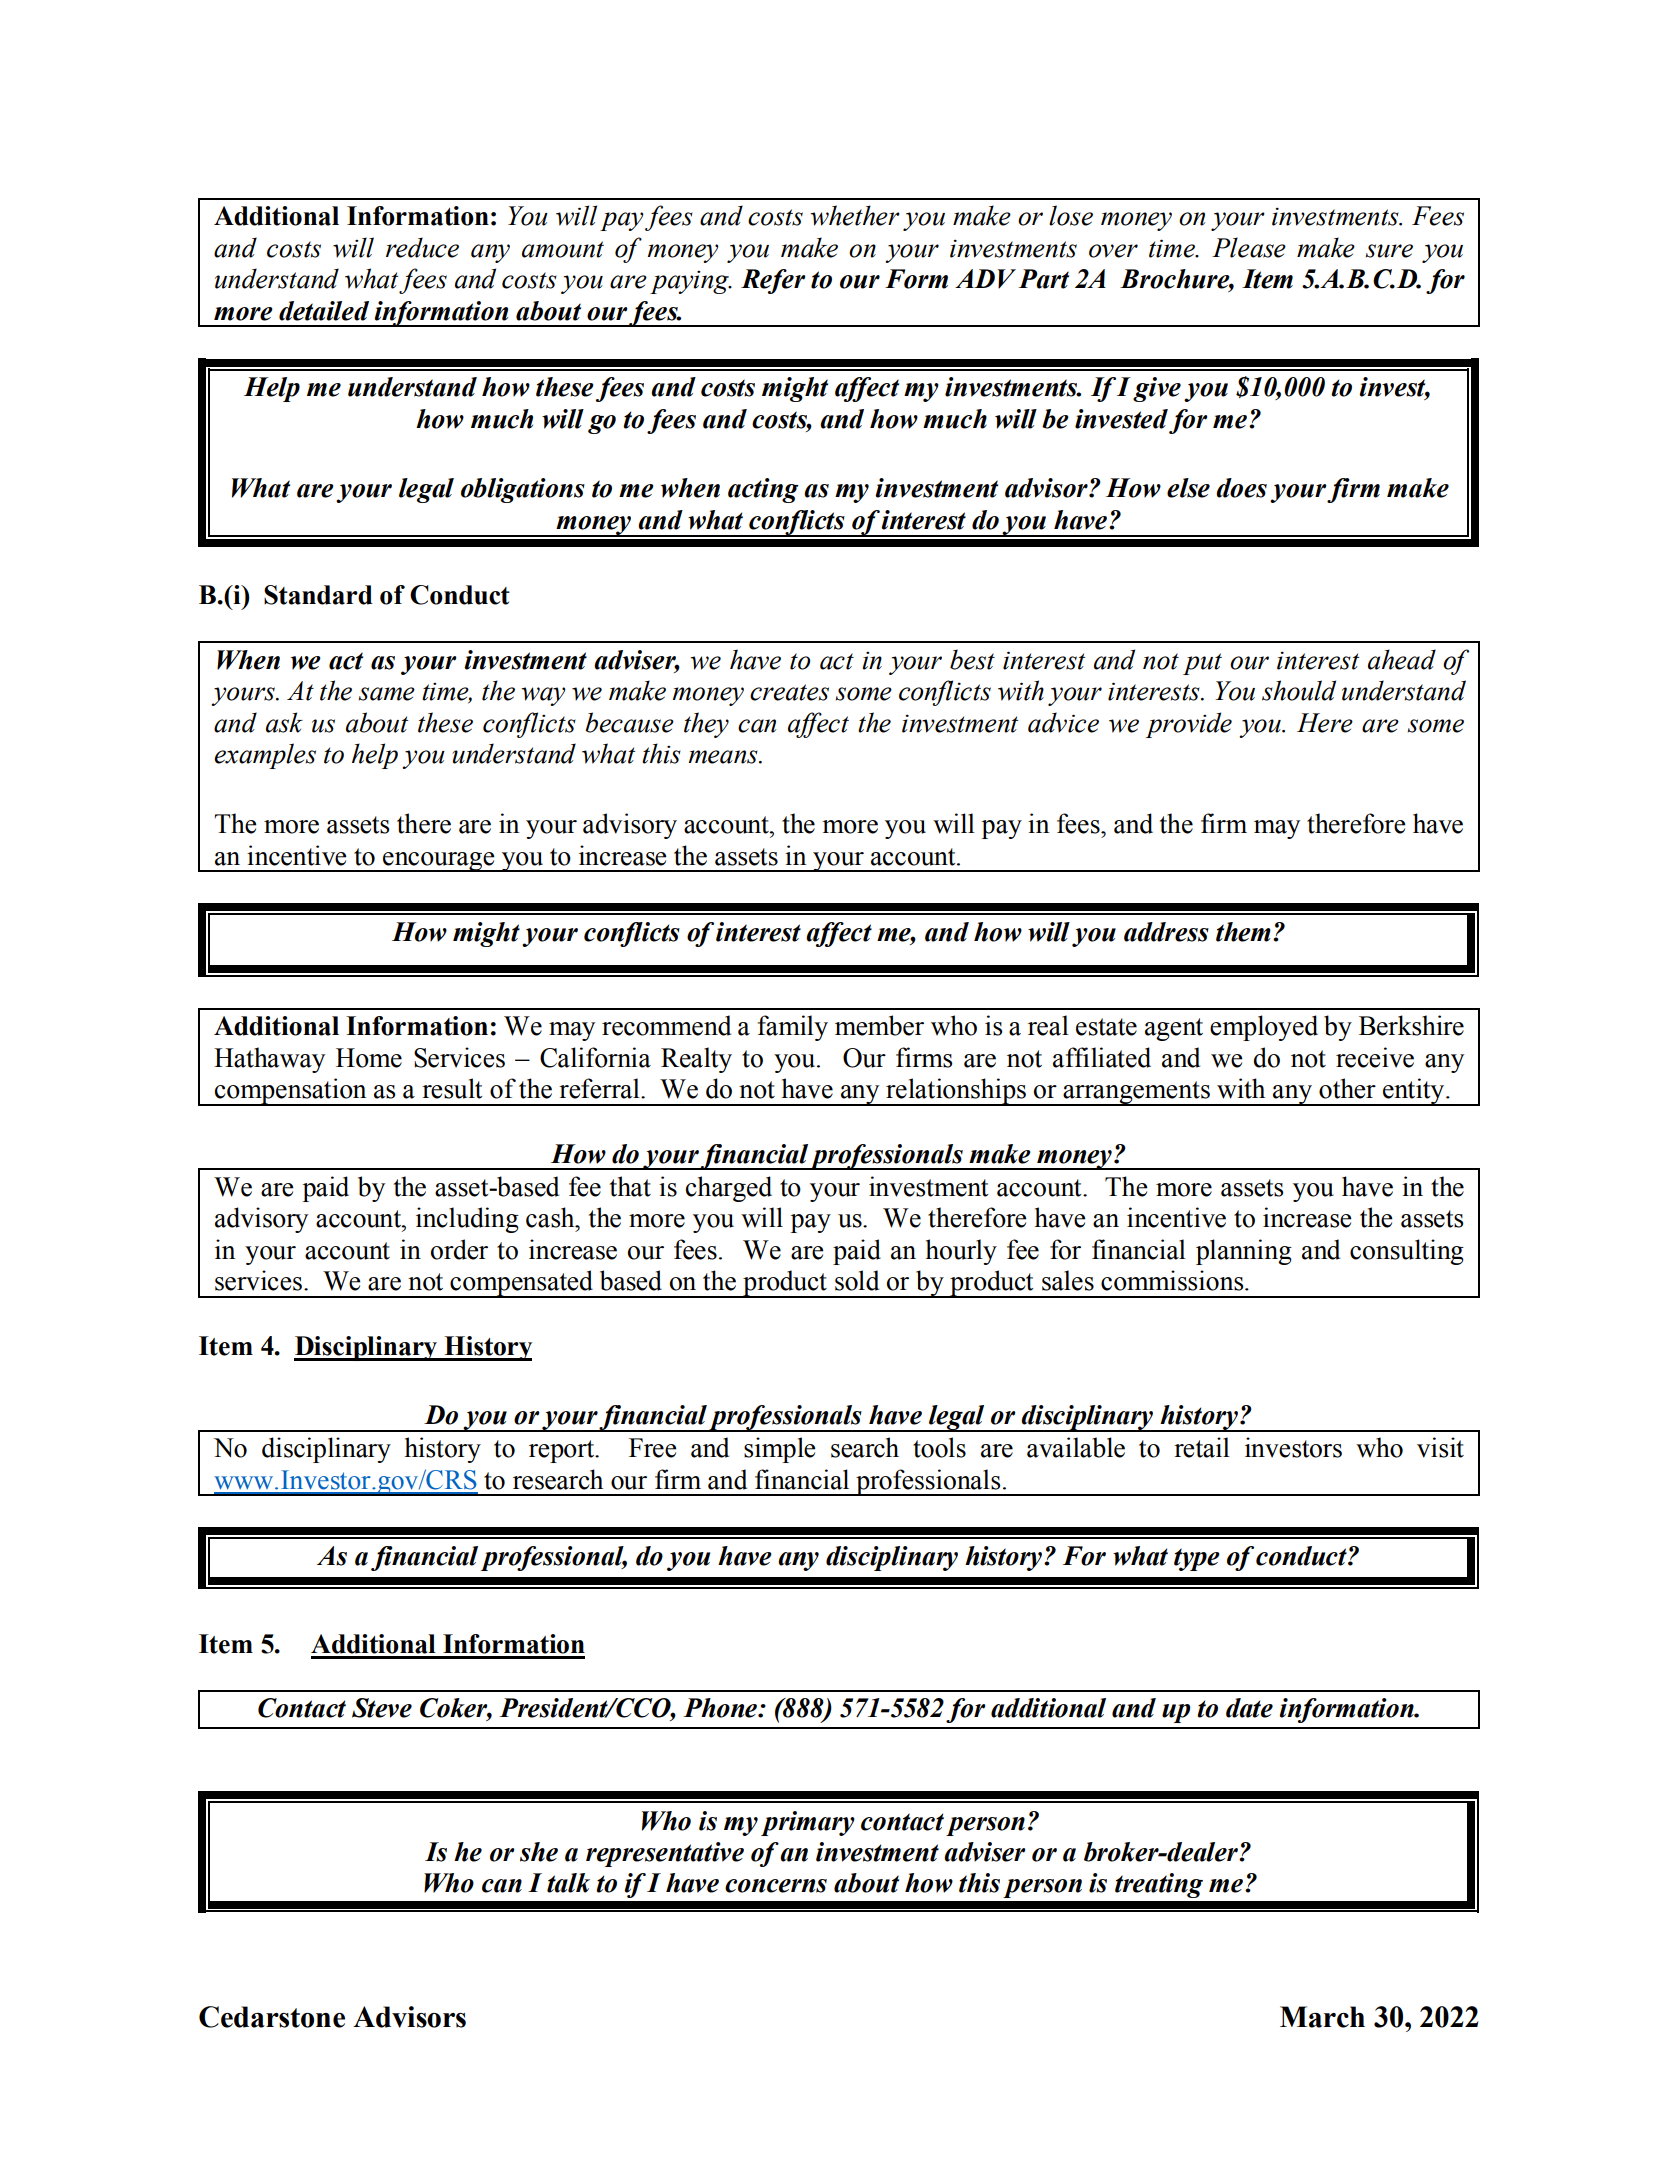 The width and height of the image is (1675, 2168). Describe the element at coordinates (386, 694) in the image. I see `same` at that location.
